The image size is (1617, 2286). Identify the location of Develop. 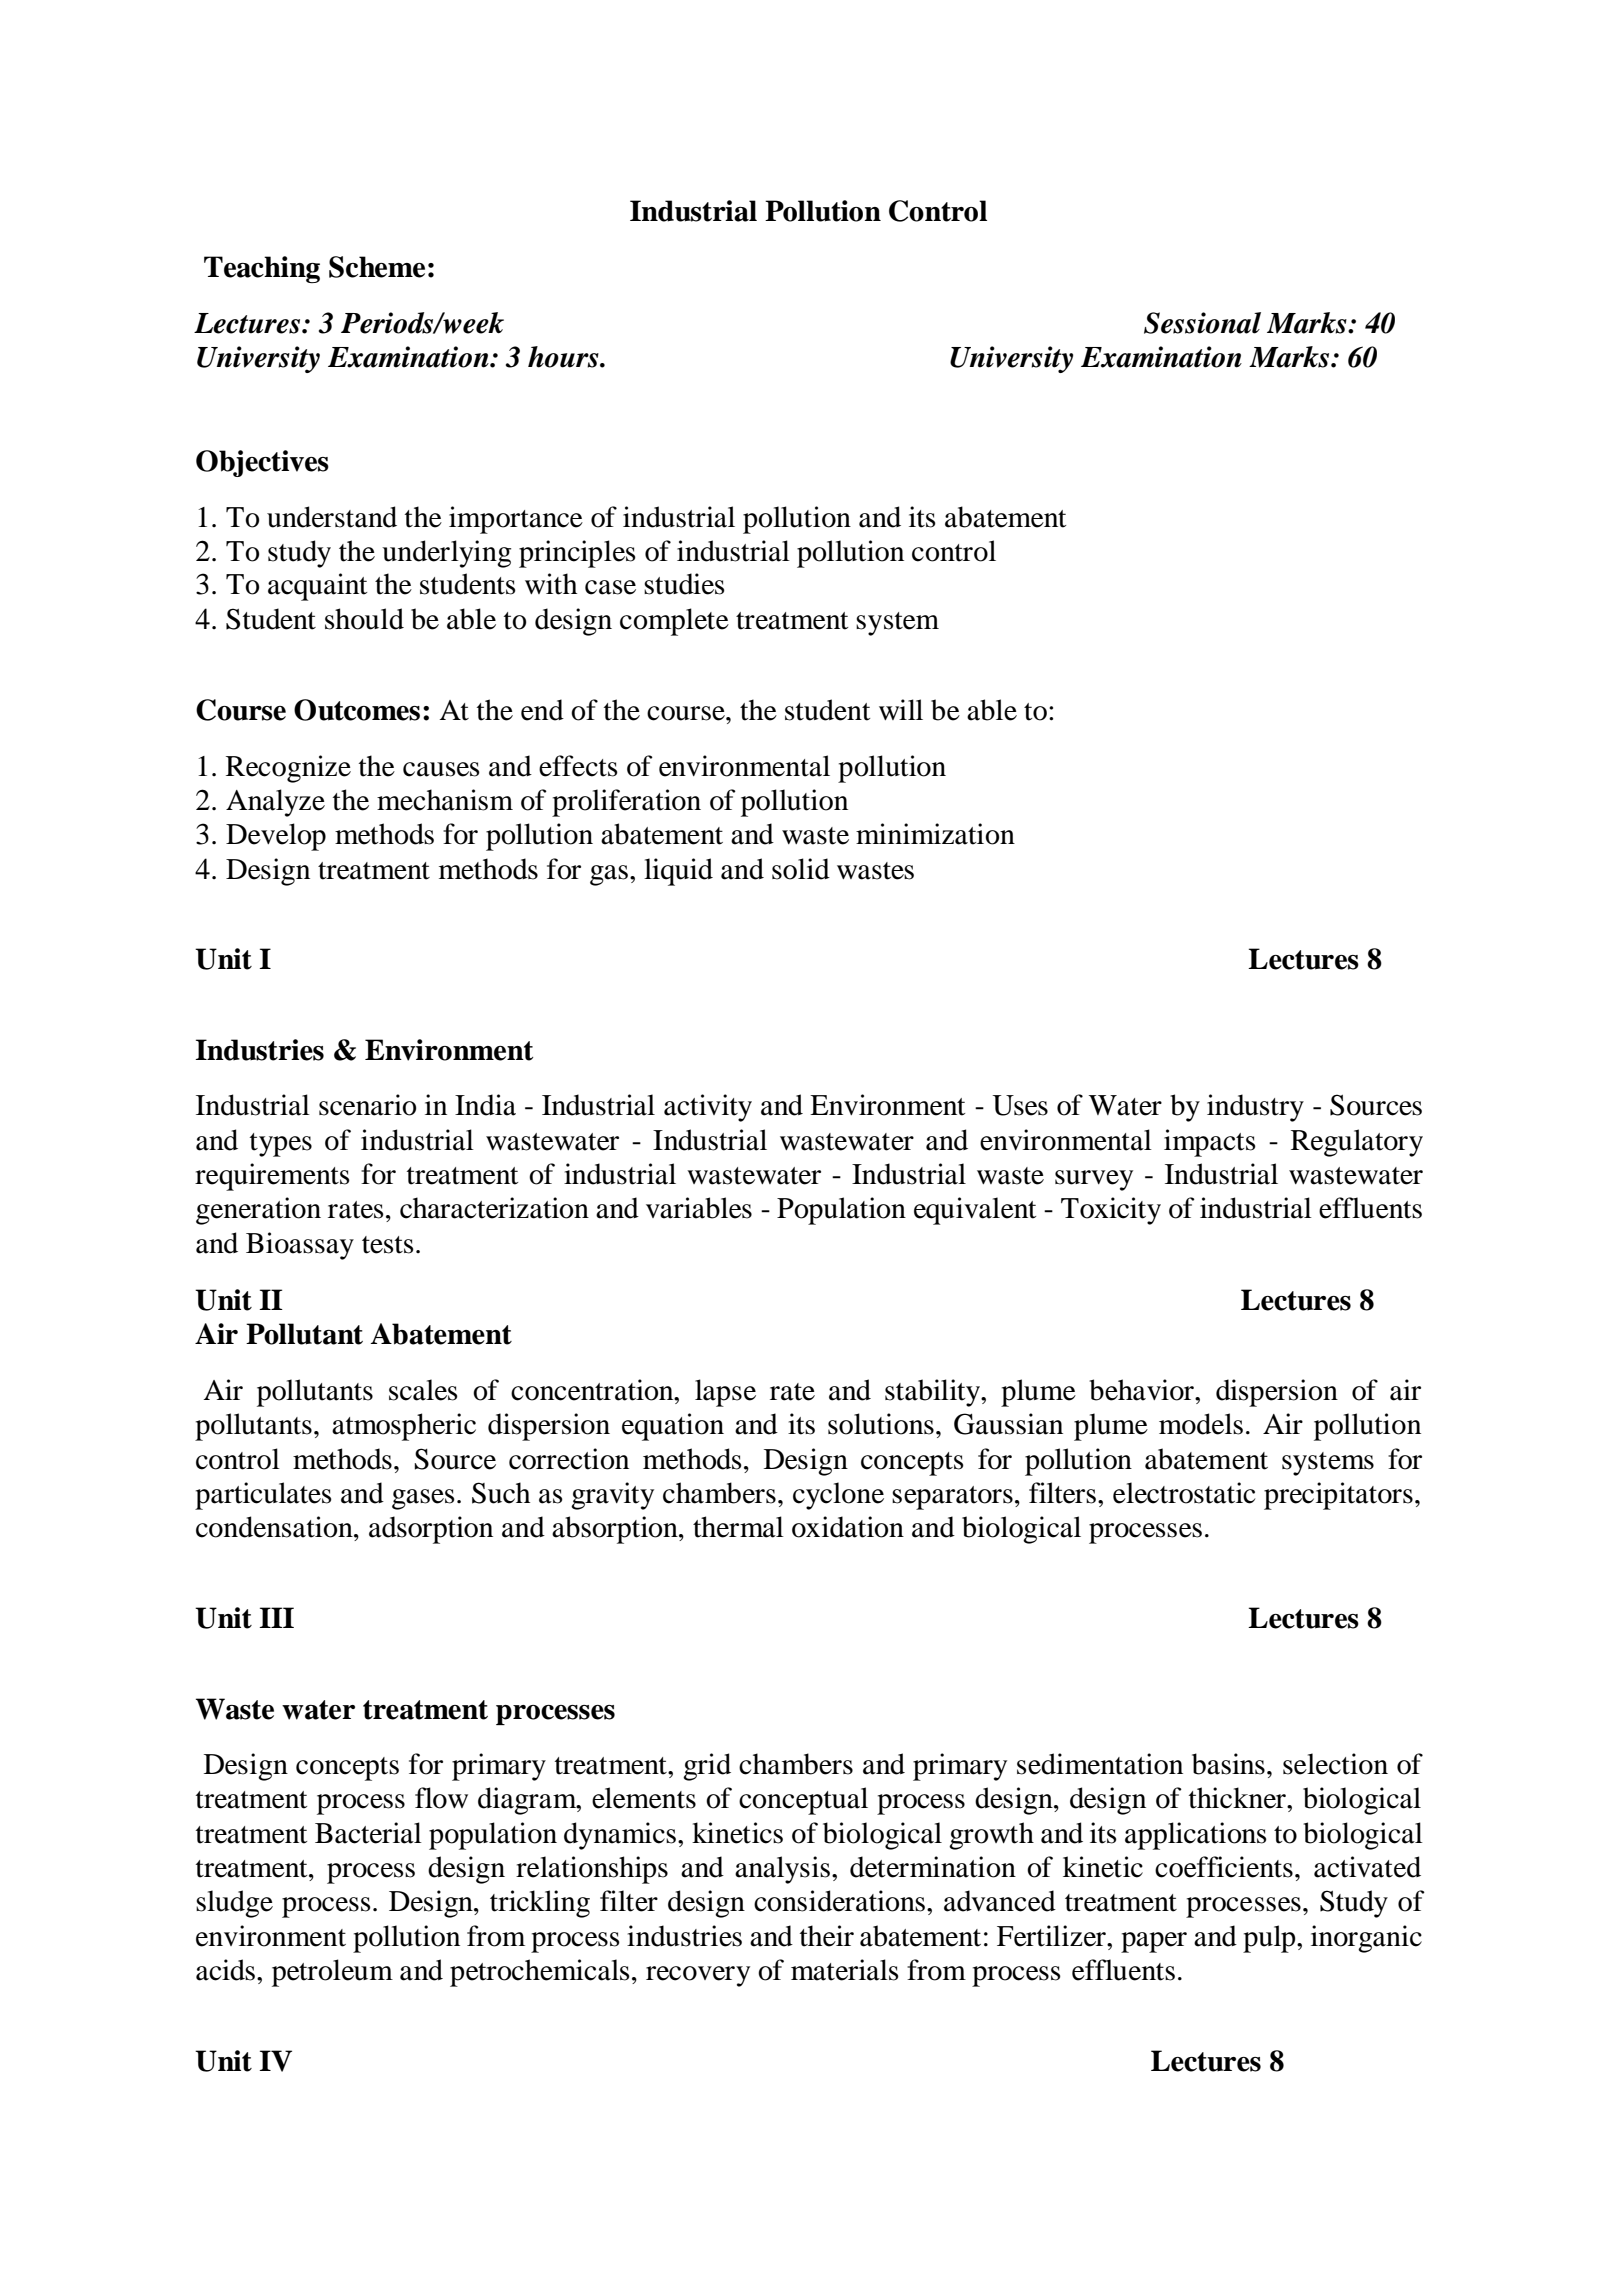
(276, 837).
